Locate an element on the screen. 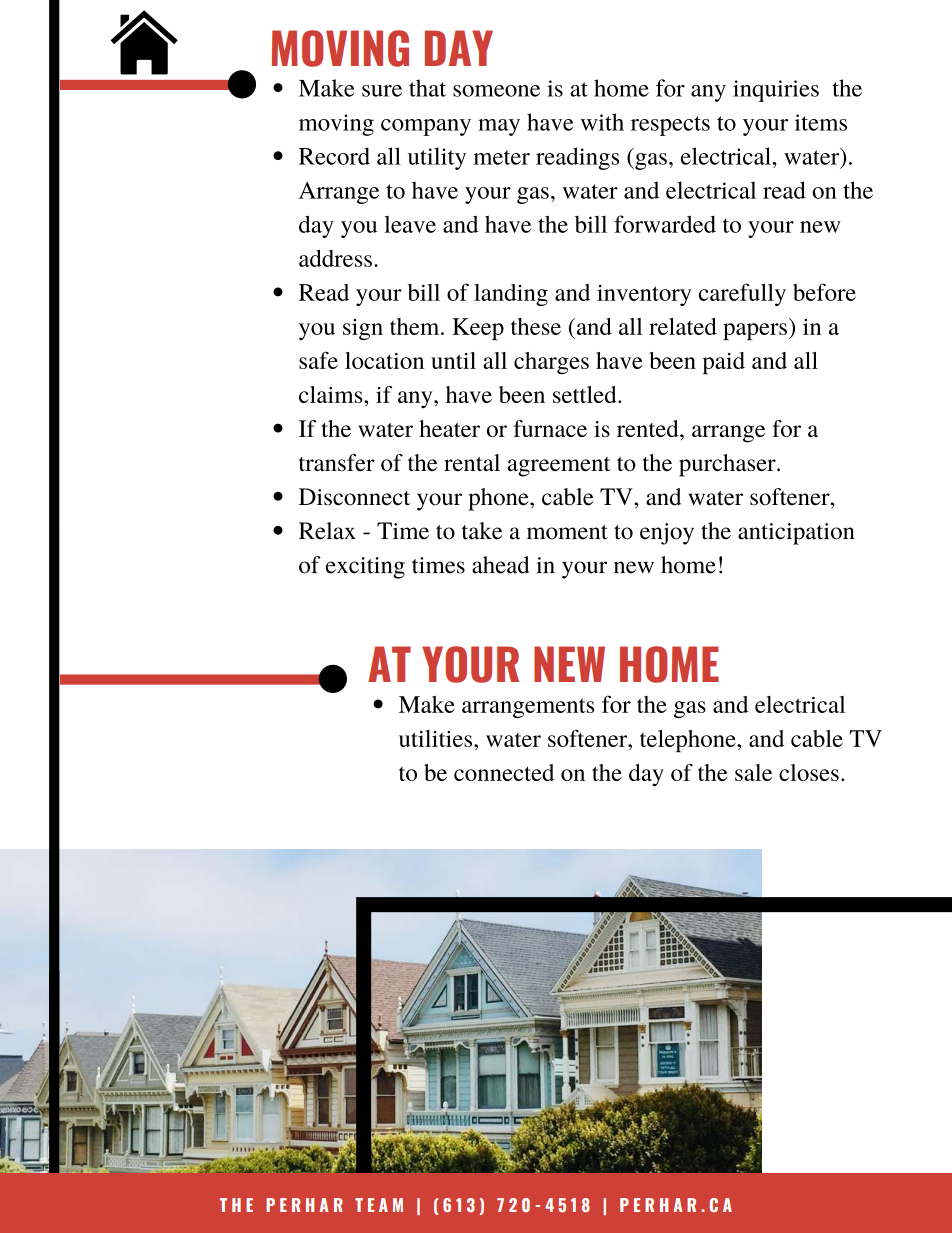 Image resolution: width=952 pixels, height=1233 pixels. utilities is located at coordinates (437, 738).
